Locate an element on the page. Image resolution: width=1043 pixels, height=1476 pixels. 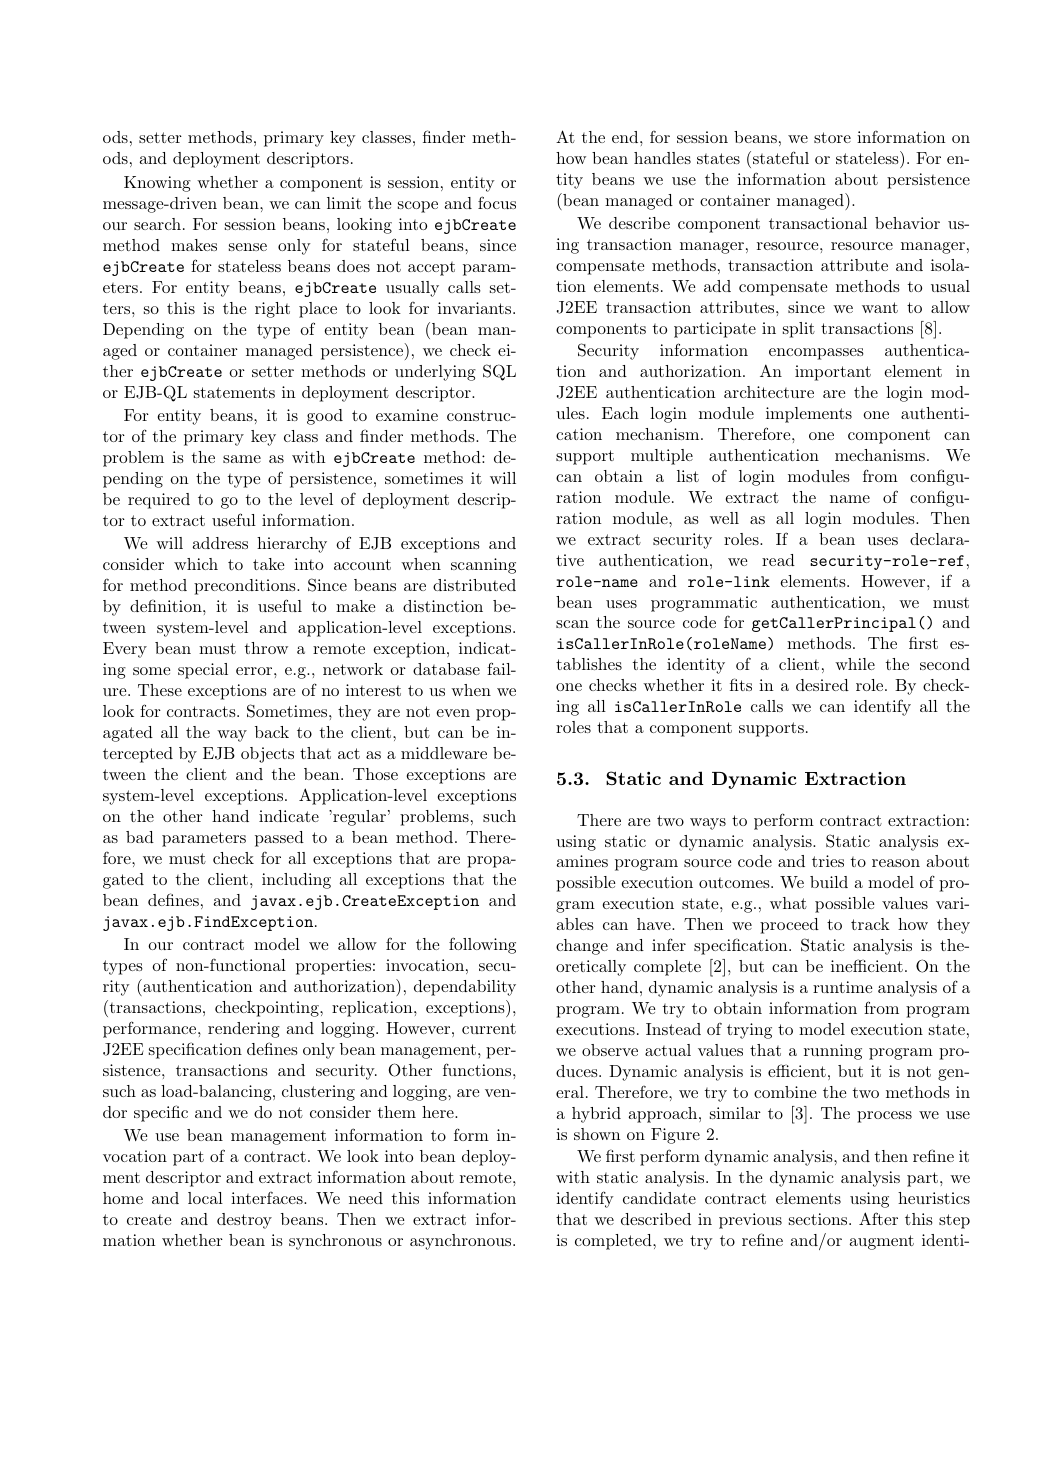
Knowing is located at coordinates (157, 184).
